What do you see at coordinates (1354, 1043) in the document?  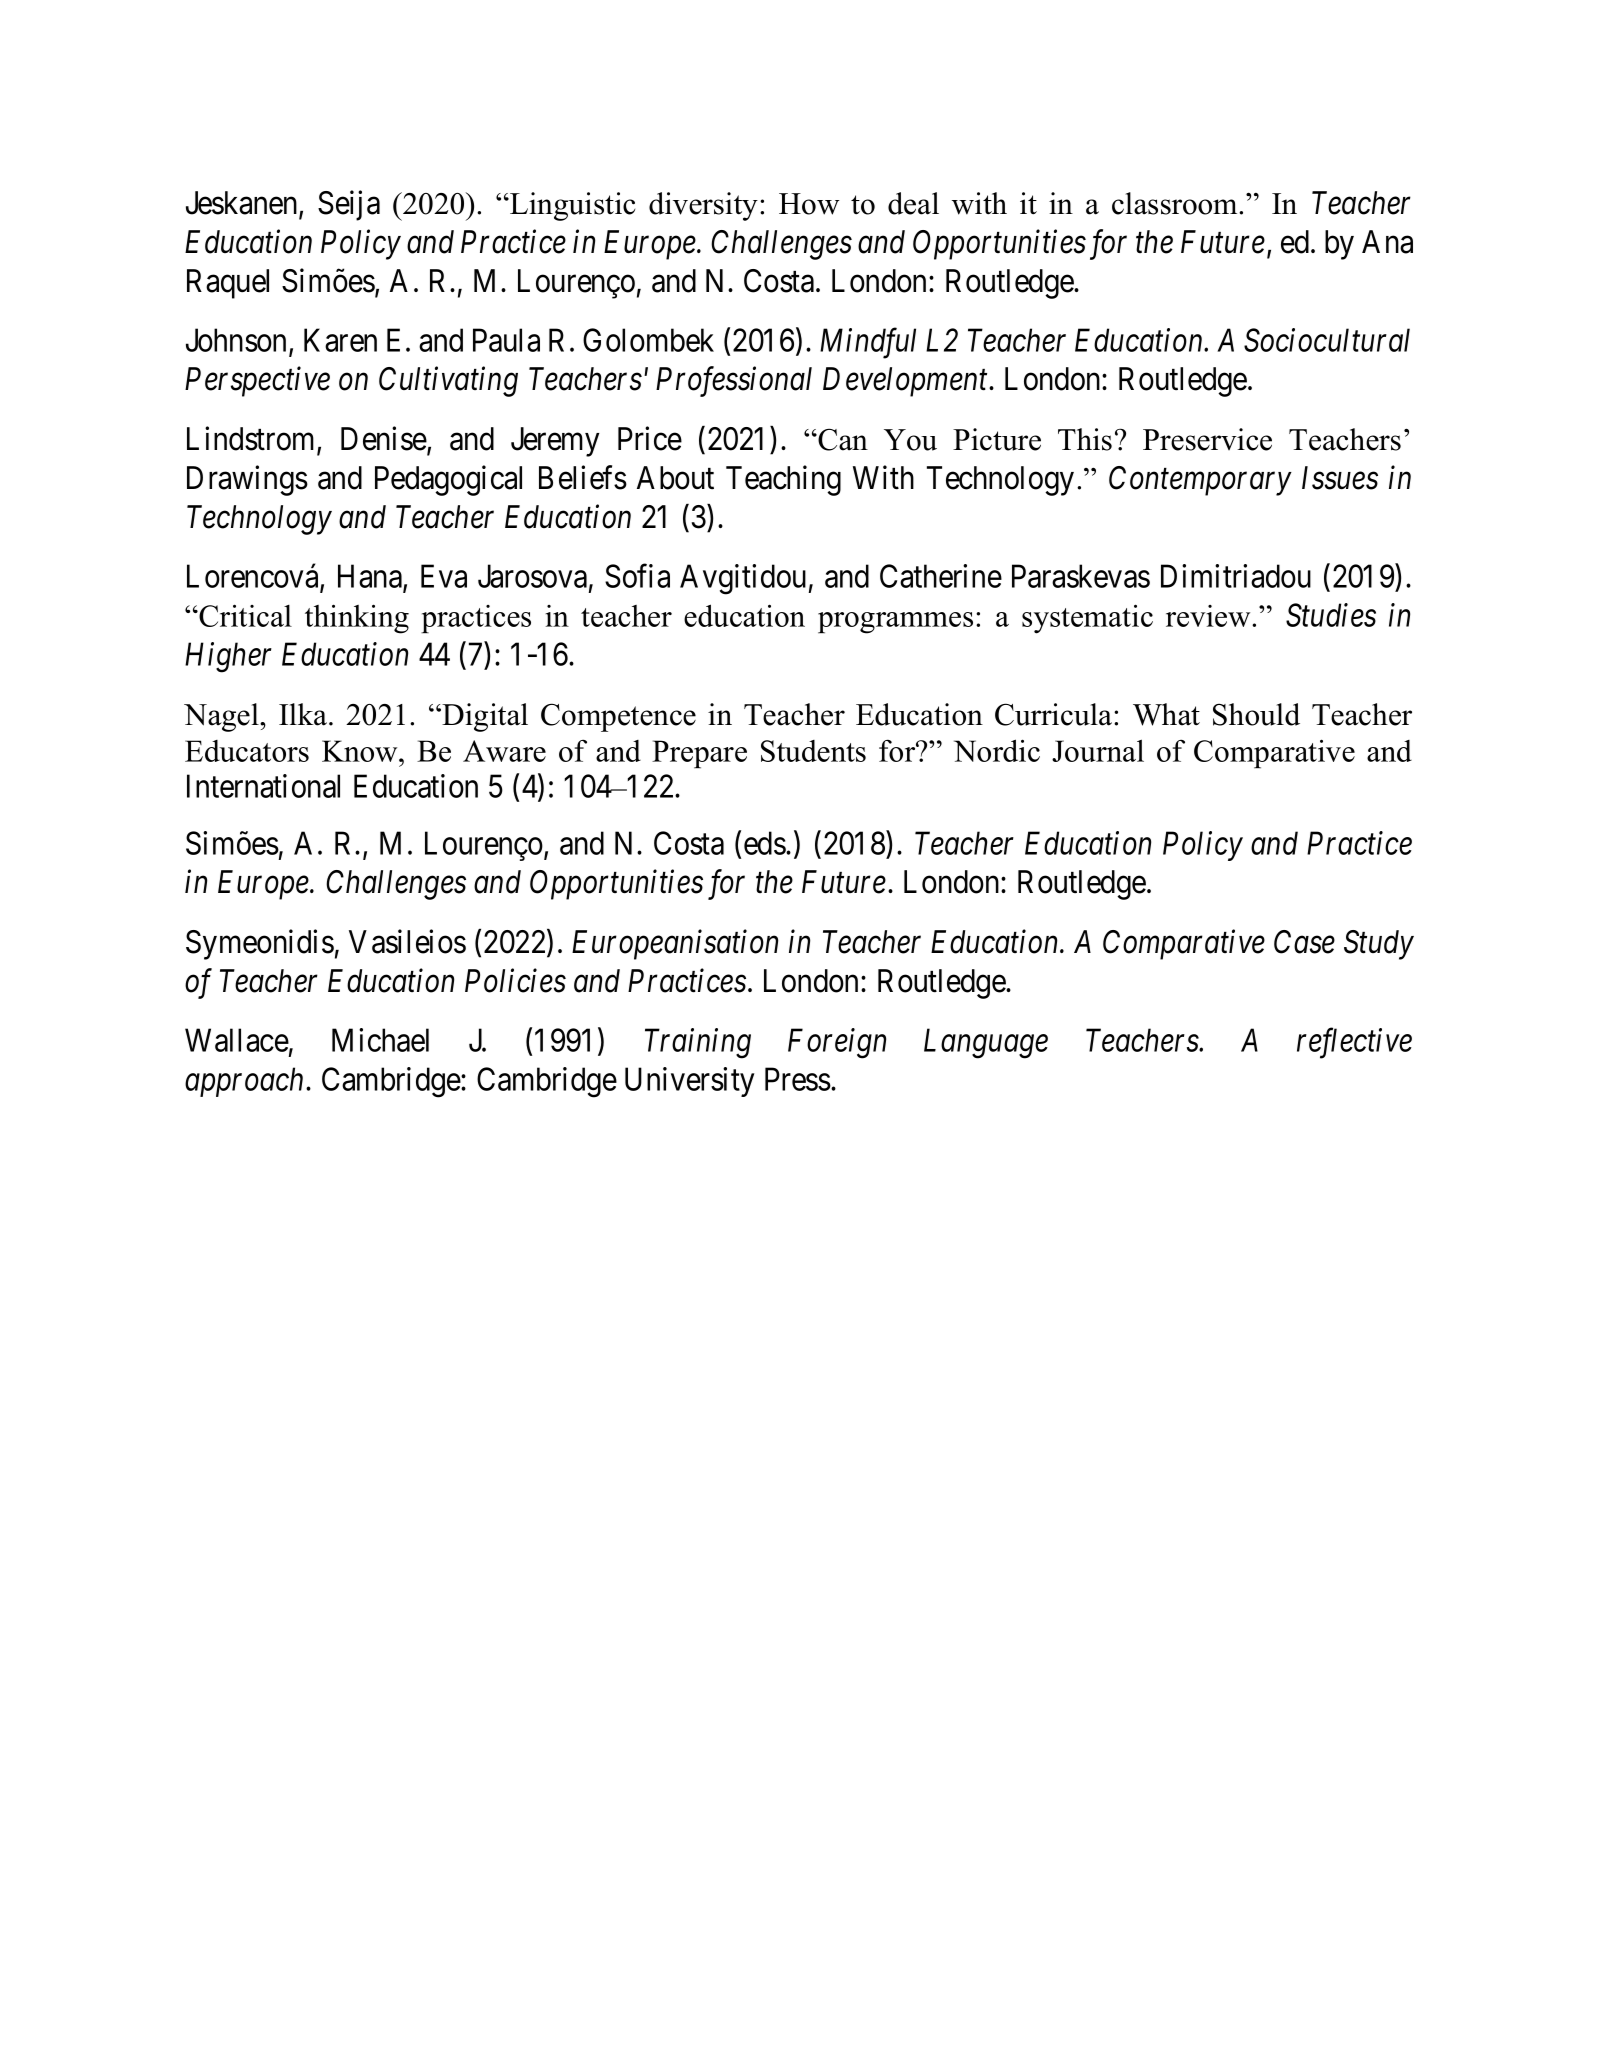 I see `reflective` at bounding box center [1354, 1043].
